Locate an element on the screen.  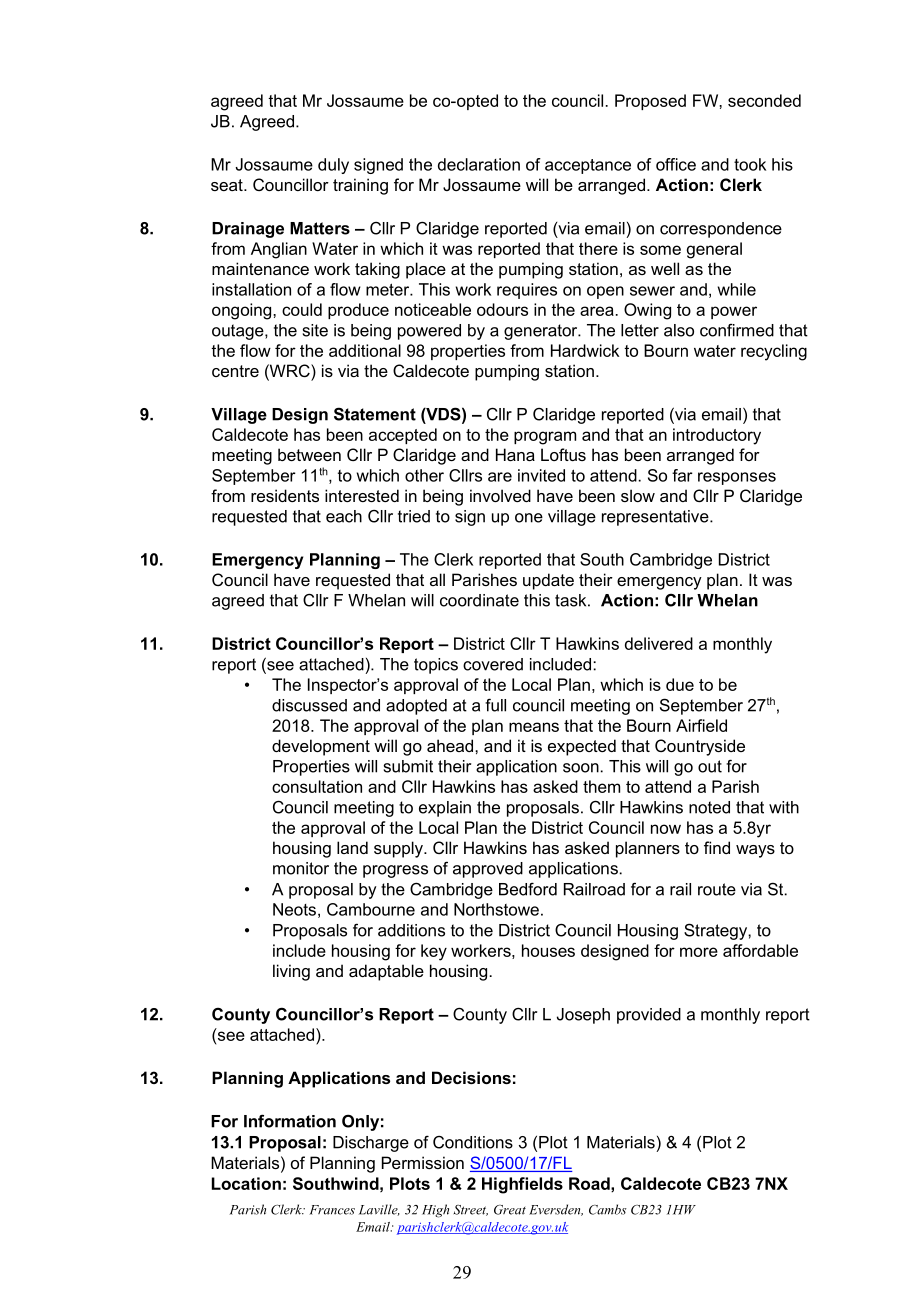
Location is located at coordinates (246, 1183).
